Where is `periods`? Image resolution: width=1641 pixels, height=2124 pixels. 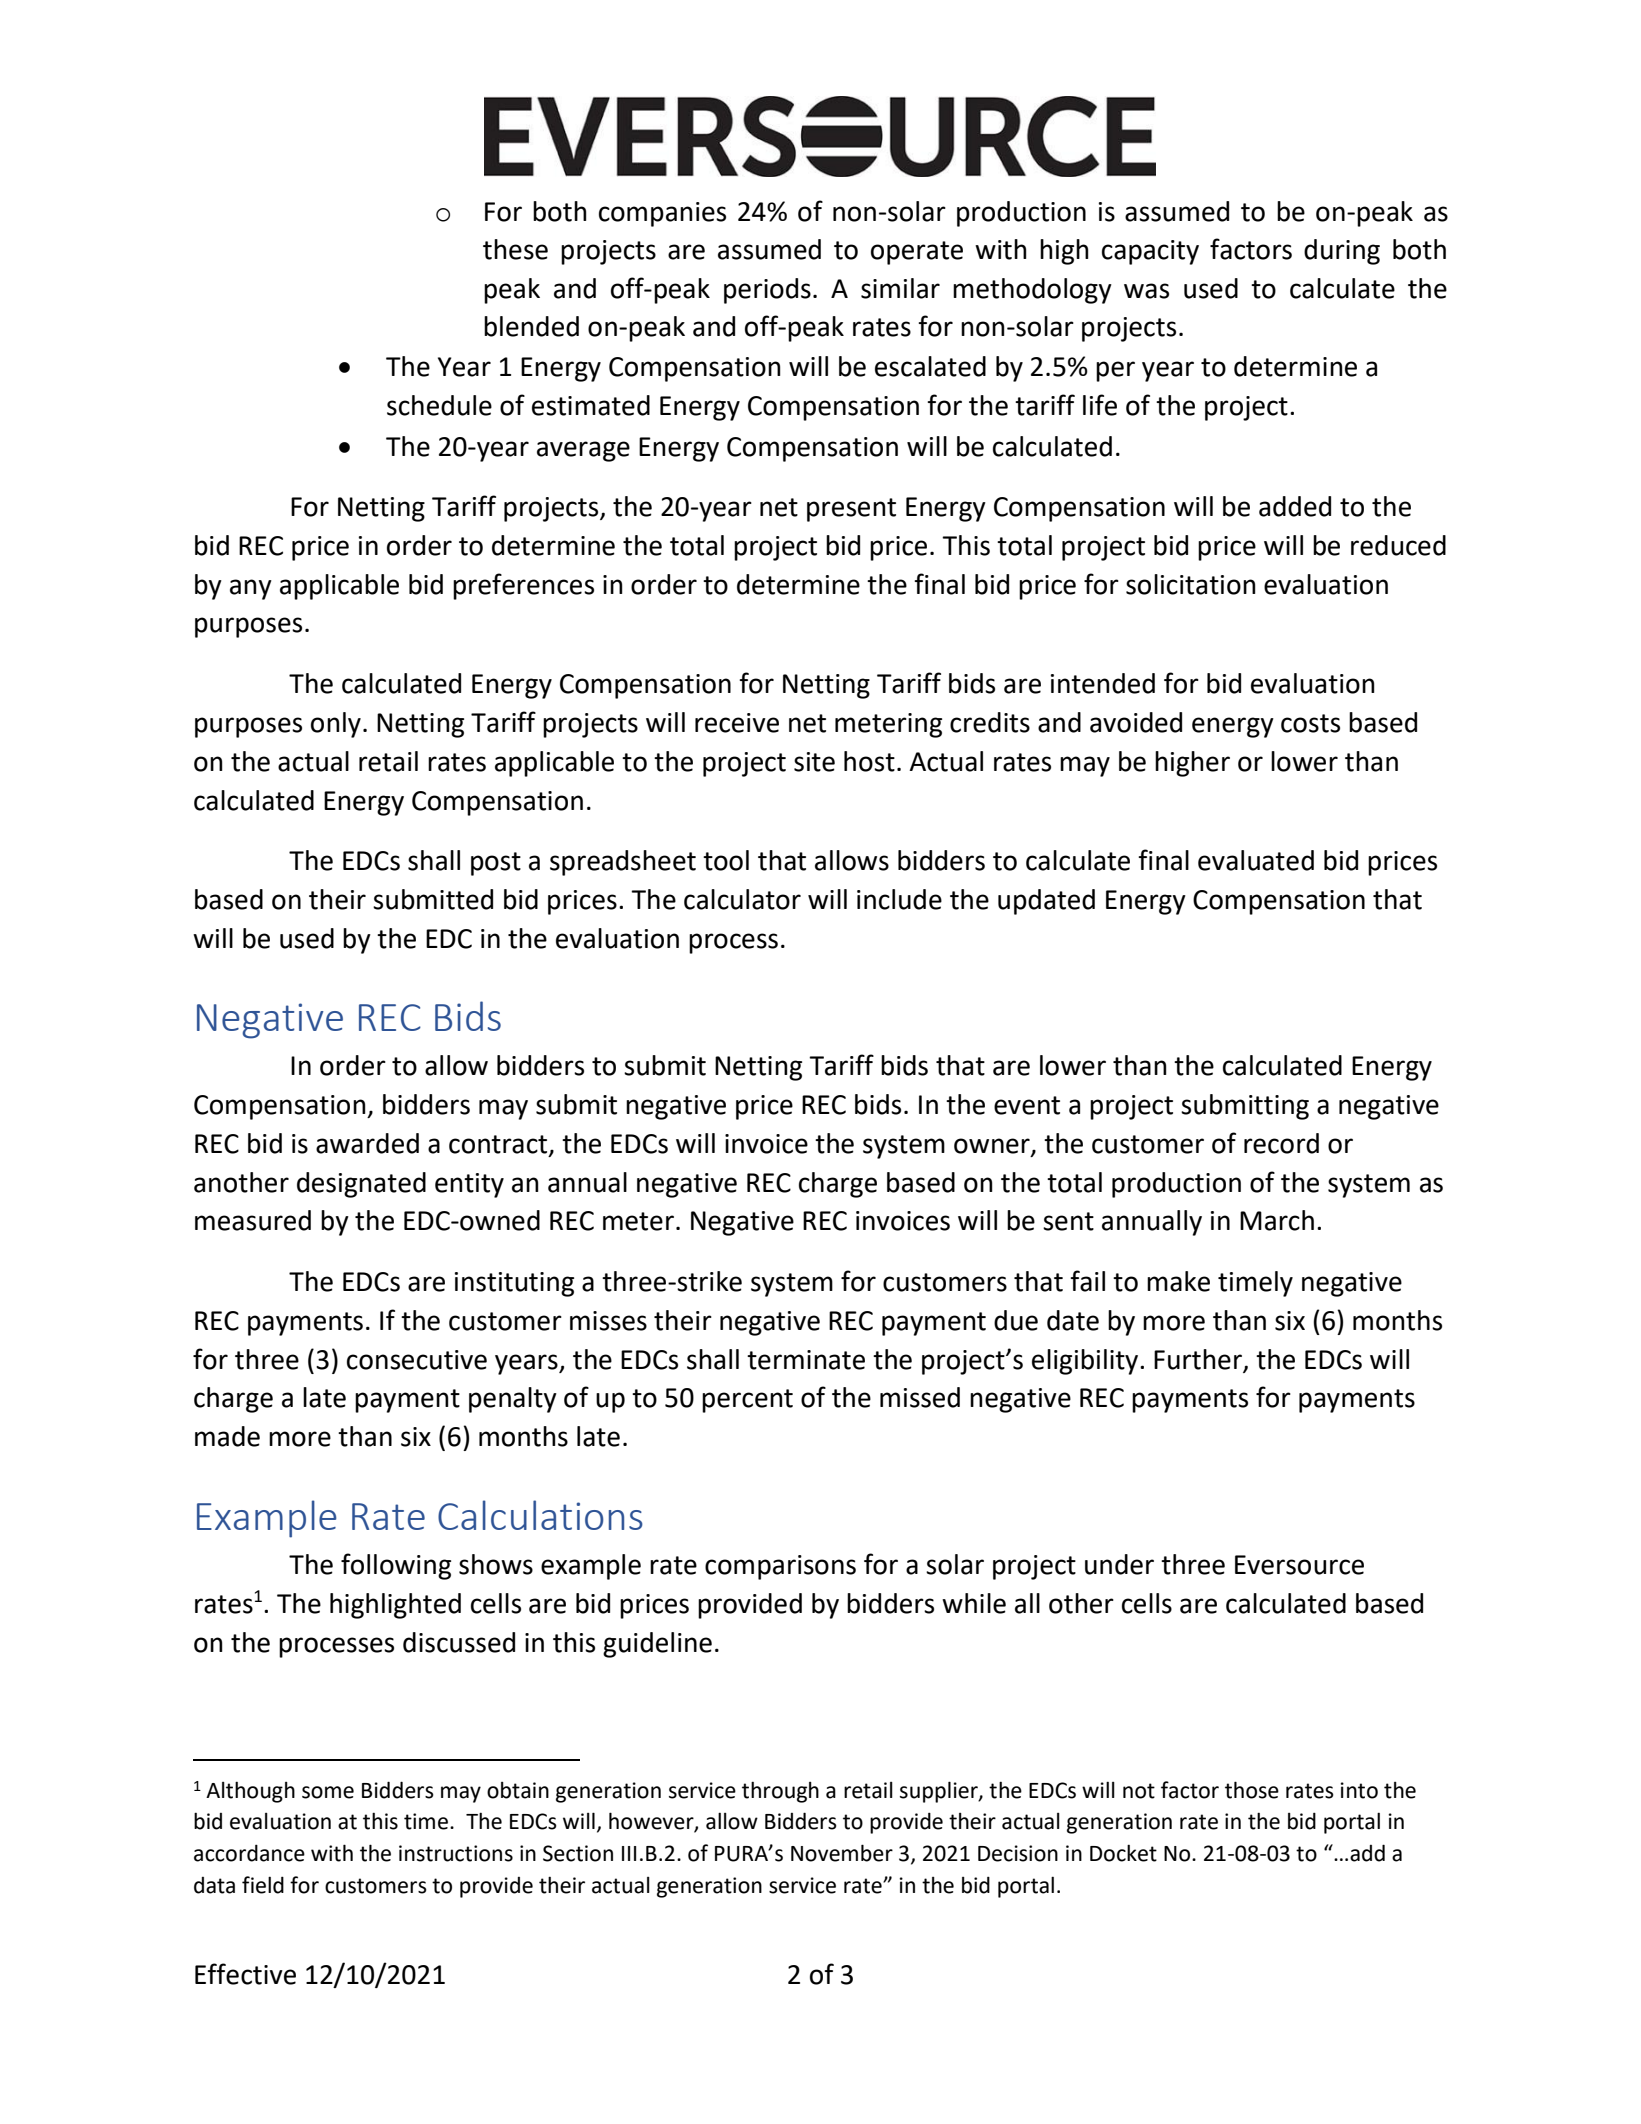
periods is located at coordinates (767, 291).
